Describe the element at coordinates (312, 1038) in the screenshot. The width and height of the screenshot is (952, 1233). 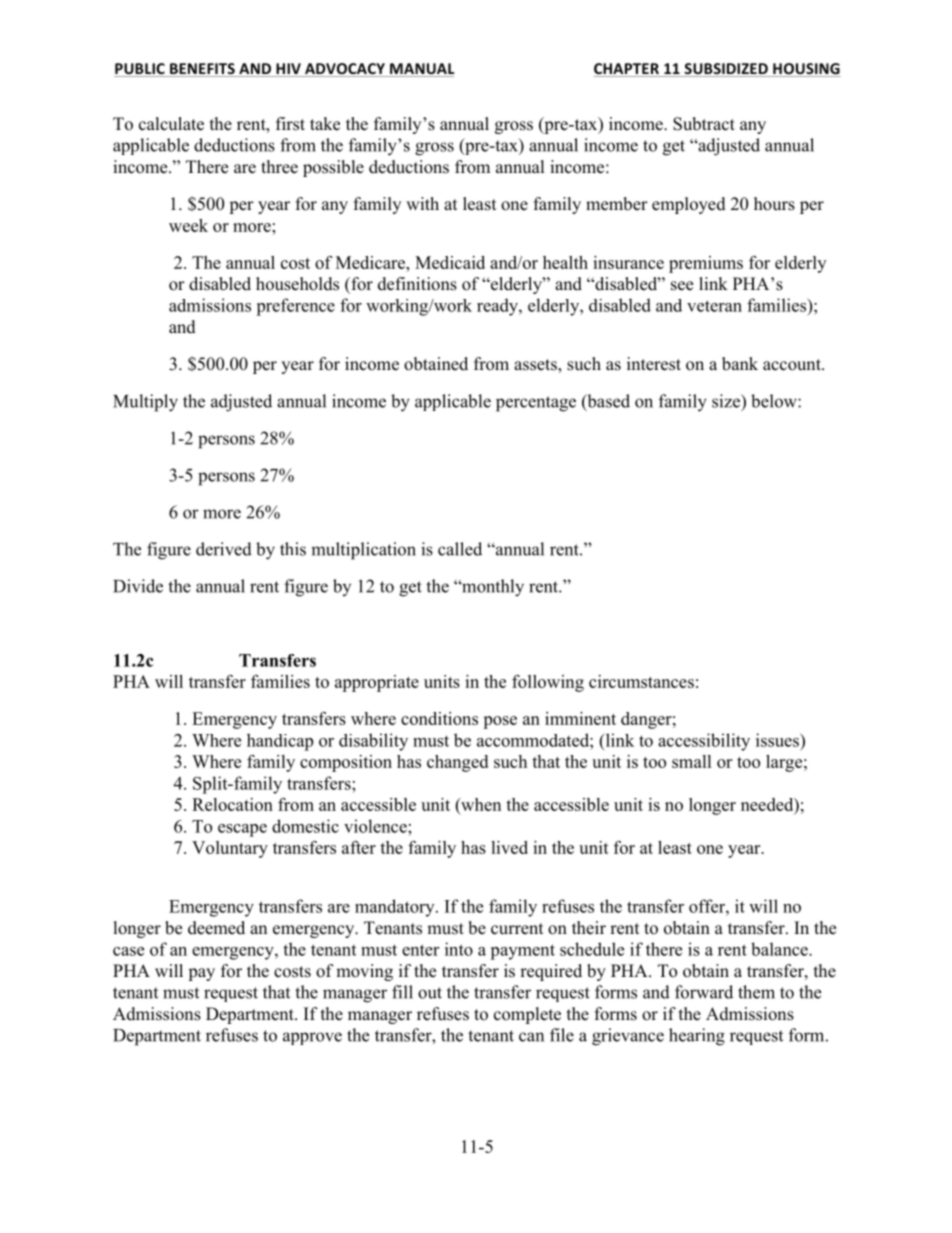
I see `approve` at that location.
